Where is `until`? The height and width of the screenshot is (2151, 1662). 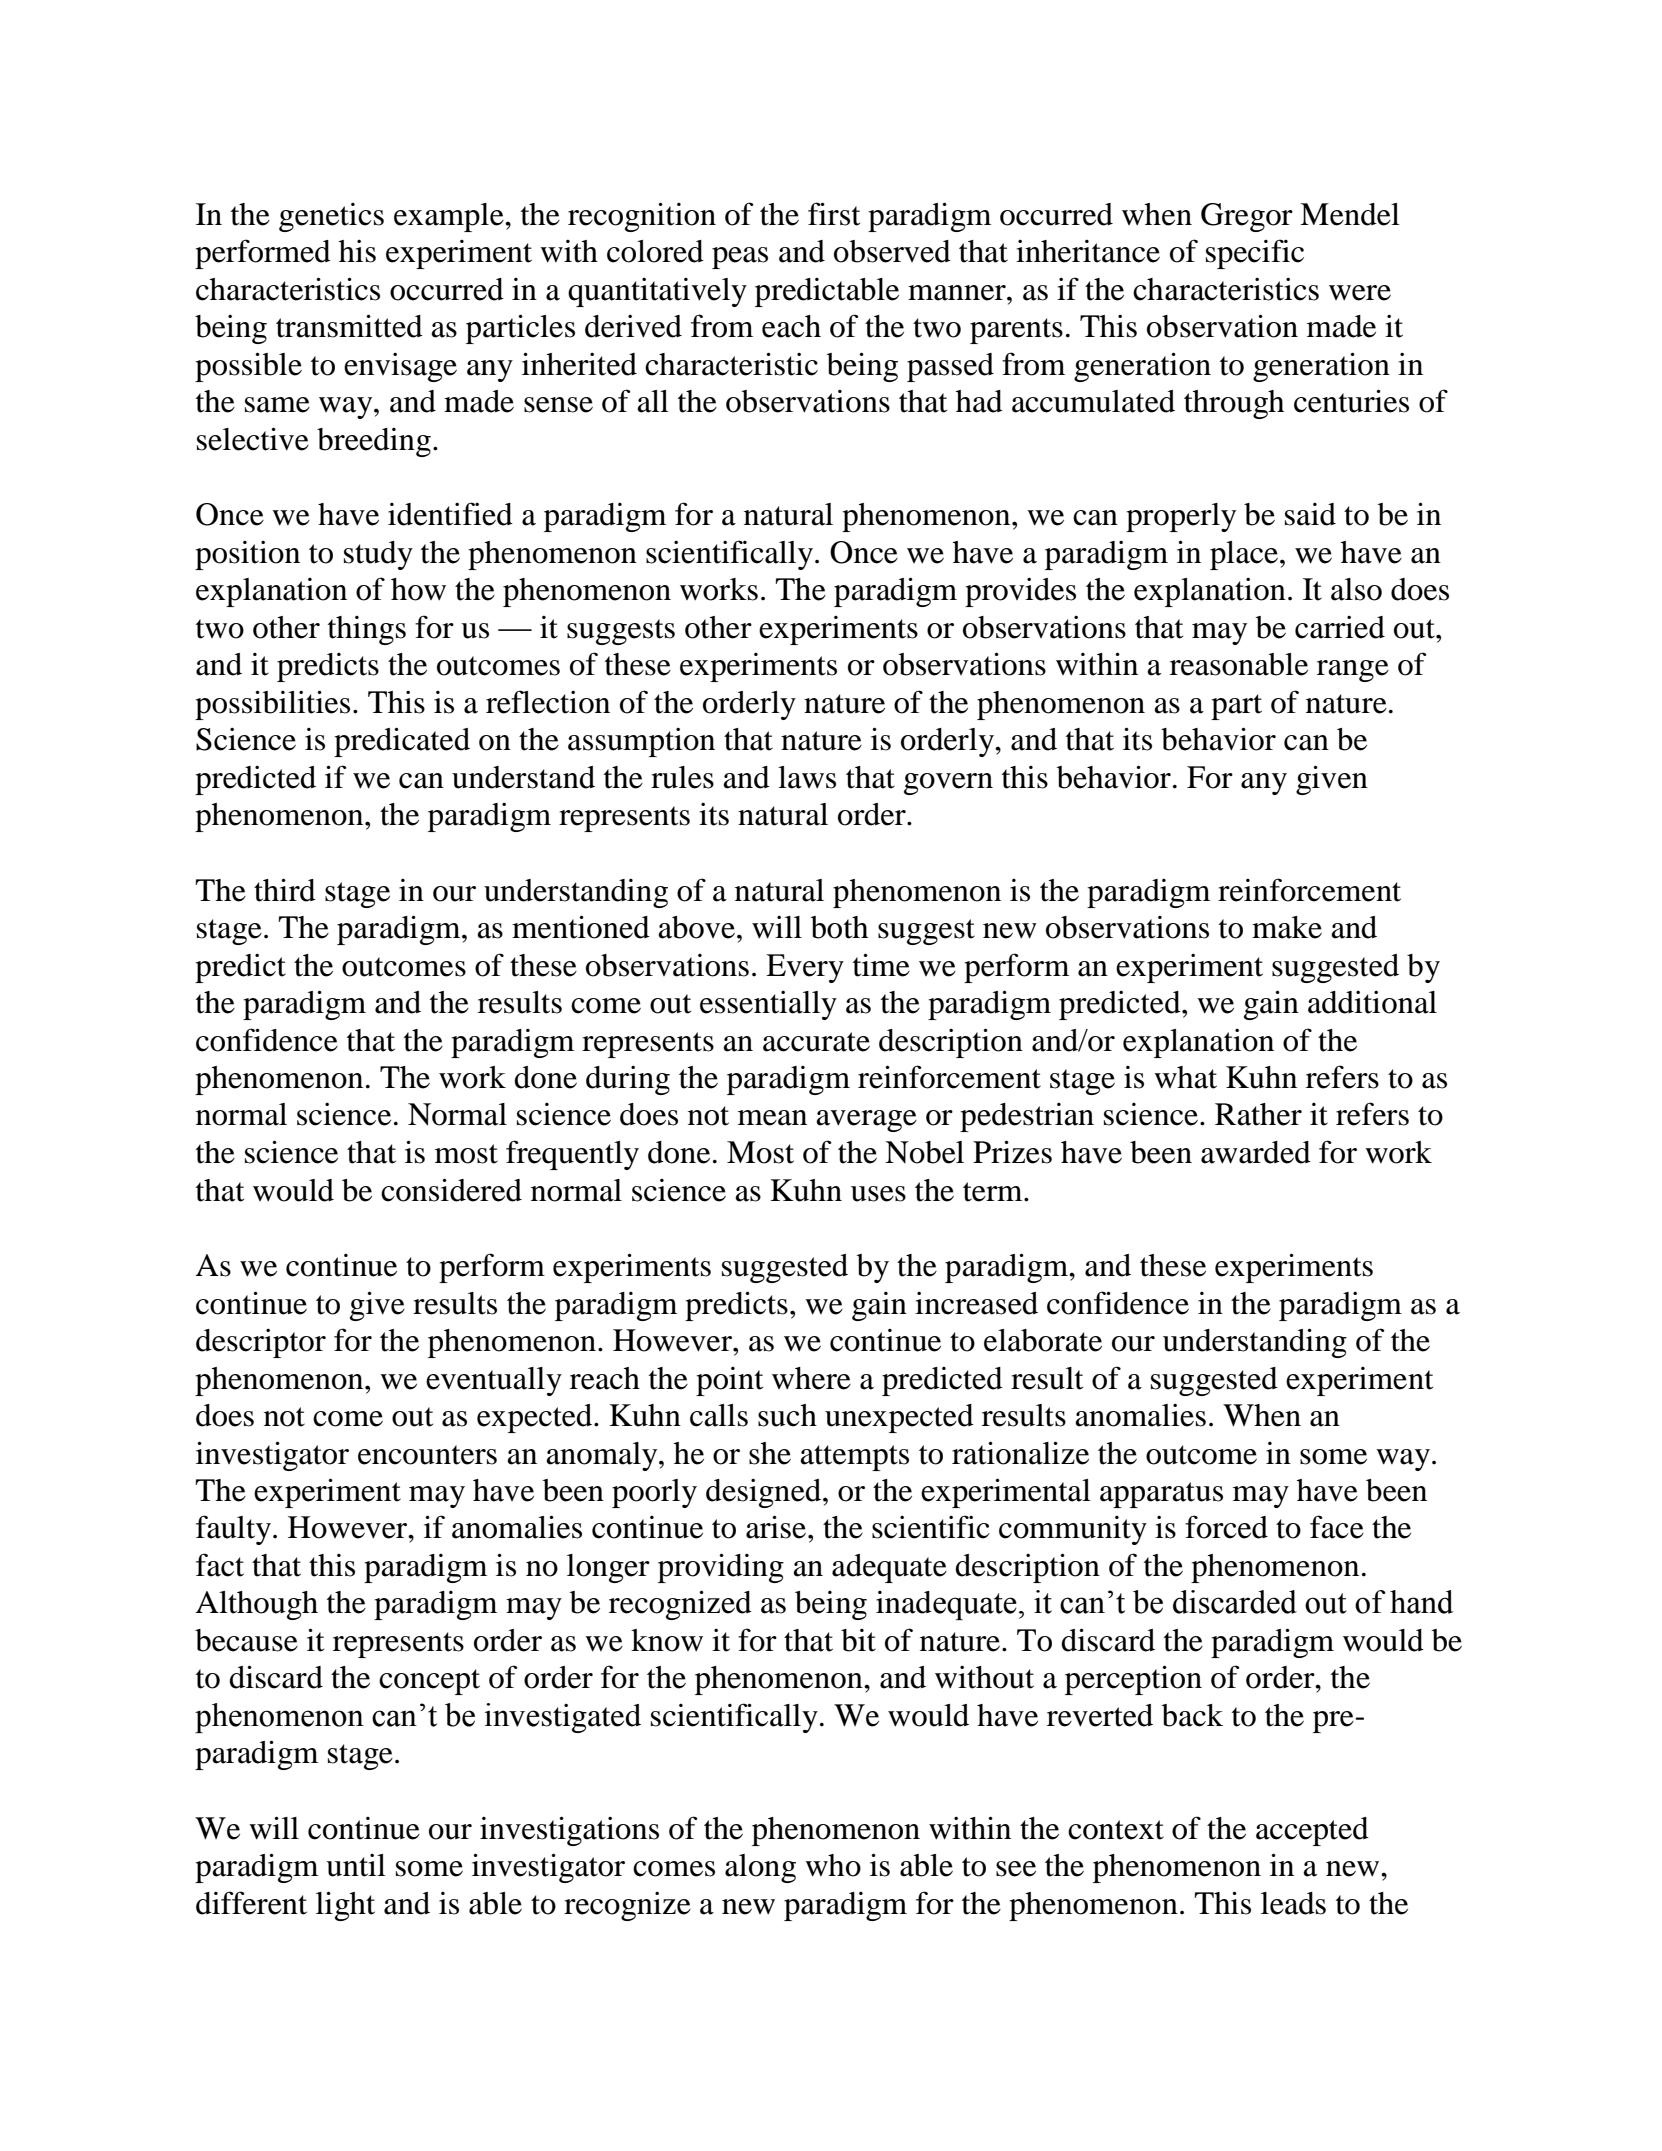
until is located at coordinates (356, 1865).
